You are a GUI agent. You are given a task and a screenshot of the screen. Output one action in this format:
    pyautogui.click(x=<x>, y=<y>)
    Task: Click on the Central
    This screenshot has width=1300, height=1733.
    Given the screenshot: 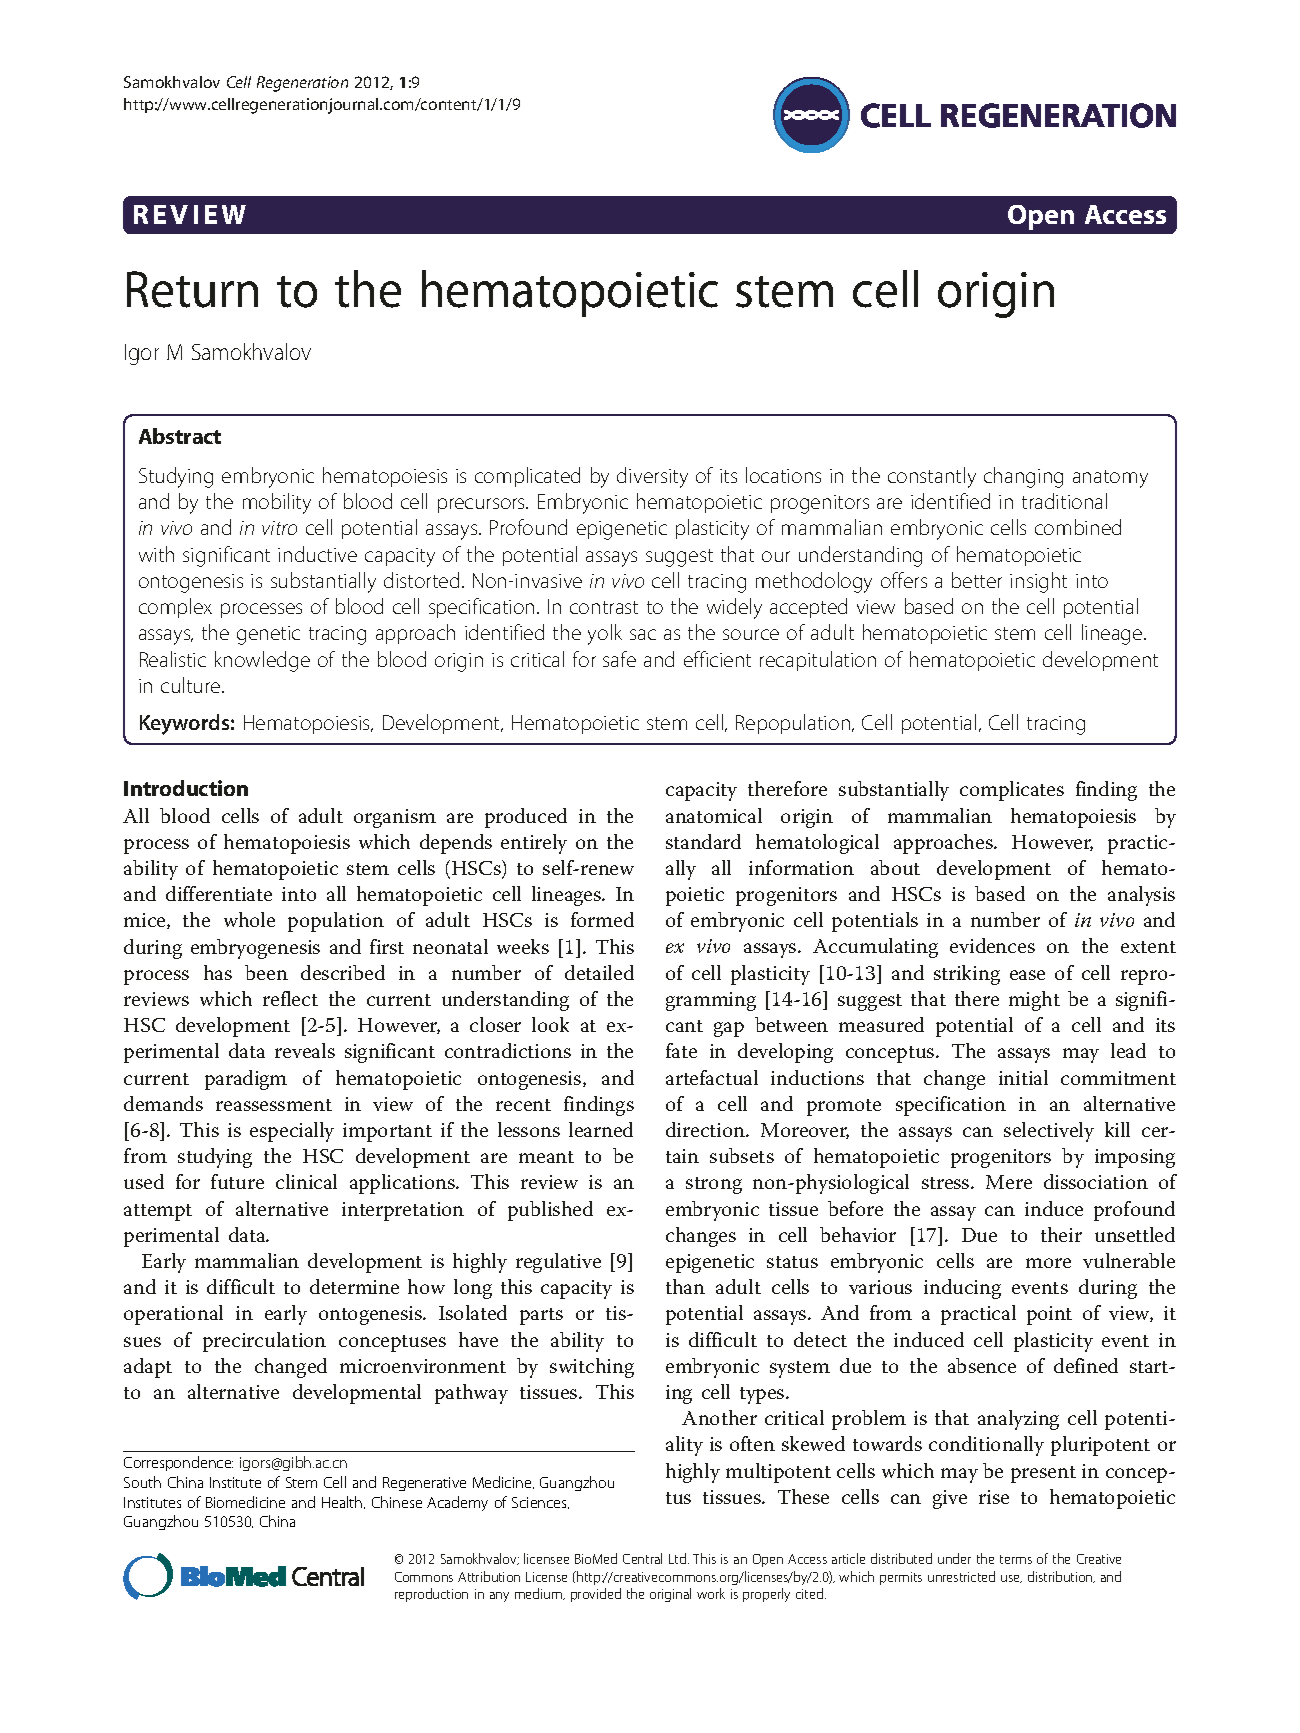 What is the action you would take?
    pyautogui.click(x=642, y=1558)
